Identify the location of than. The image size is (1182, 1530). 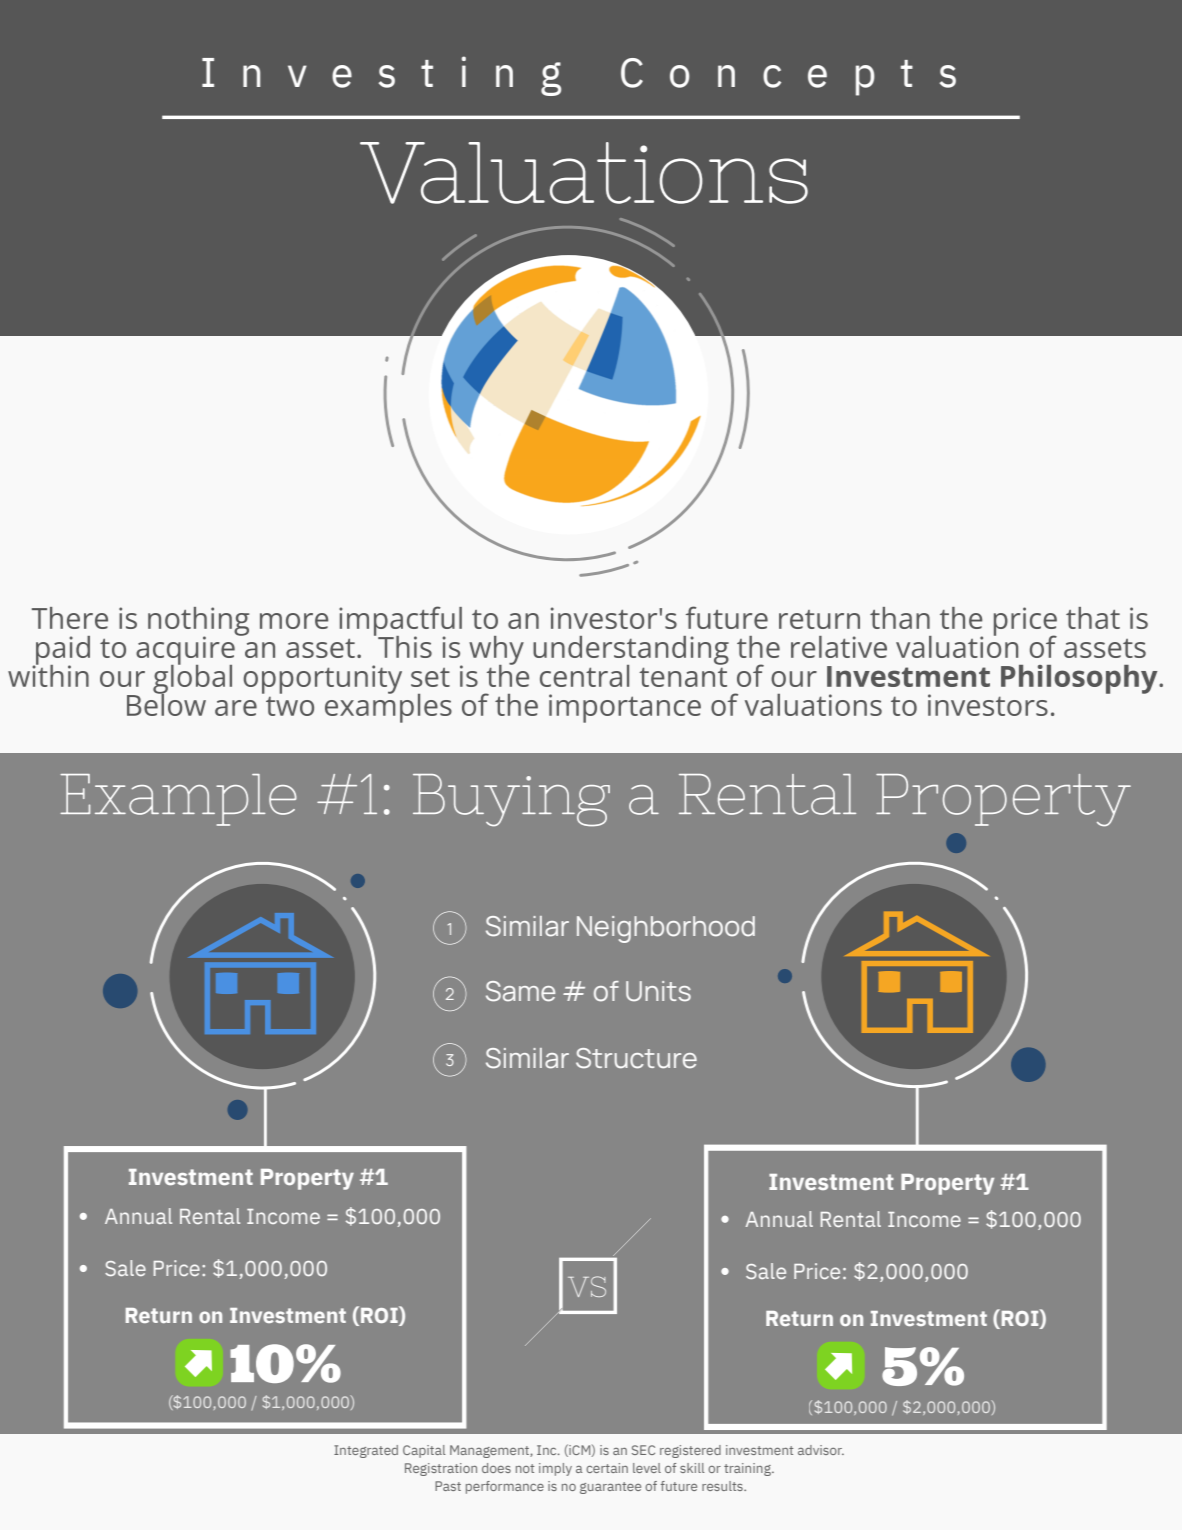
(900, 618).
